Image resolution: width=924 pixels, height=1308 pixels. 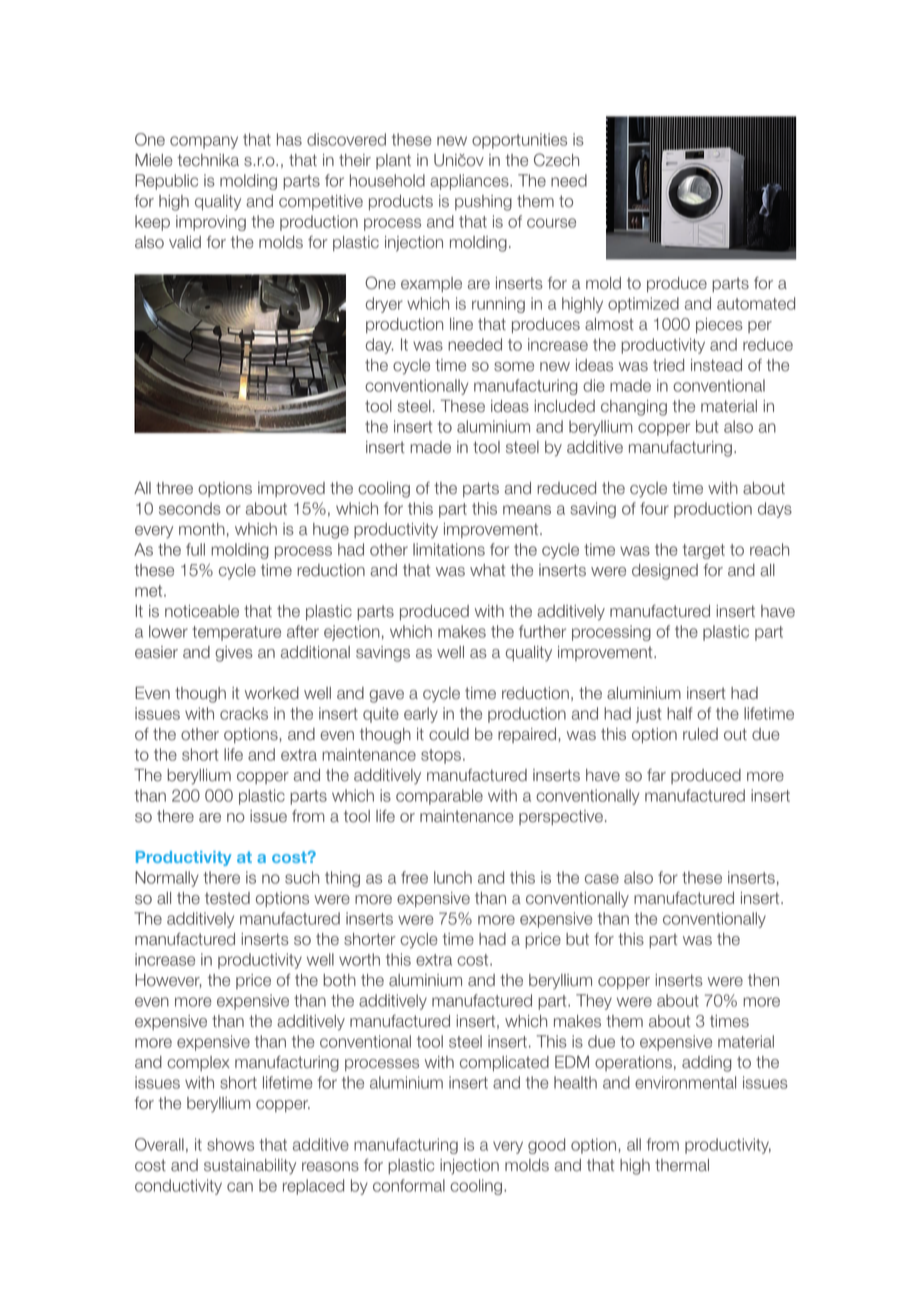 What do you see at coordinates (230, 1144) in the screenshot?
I see `shows` at bounding box center [230, 1144].
